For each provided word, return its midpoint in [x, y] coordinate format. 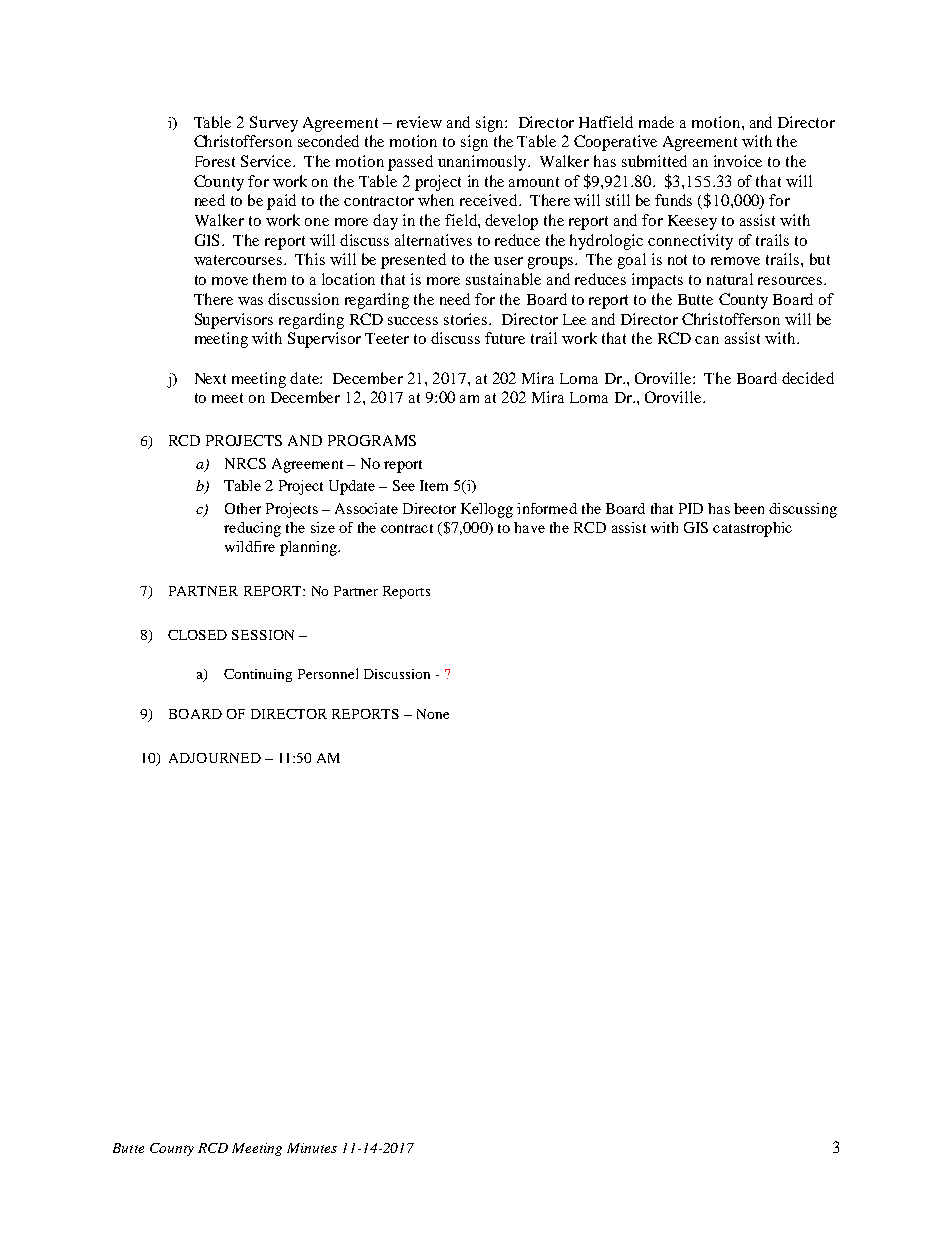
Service [267, 161]
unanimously [483, 163]
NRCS [245, 463]
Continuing [258, 675]
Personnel [328, 673]
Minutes [312, 1148]
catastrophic [752, 529]
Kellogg [487, 510]
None [433, 714]
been [749, 508]
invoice [738, 161]
